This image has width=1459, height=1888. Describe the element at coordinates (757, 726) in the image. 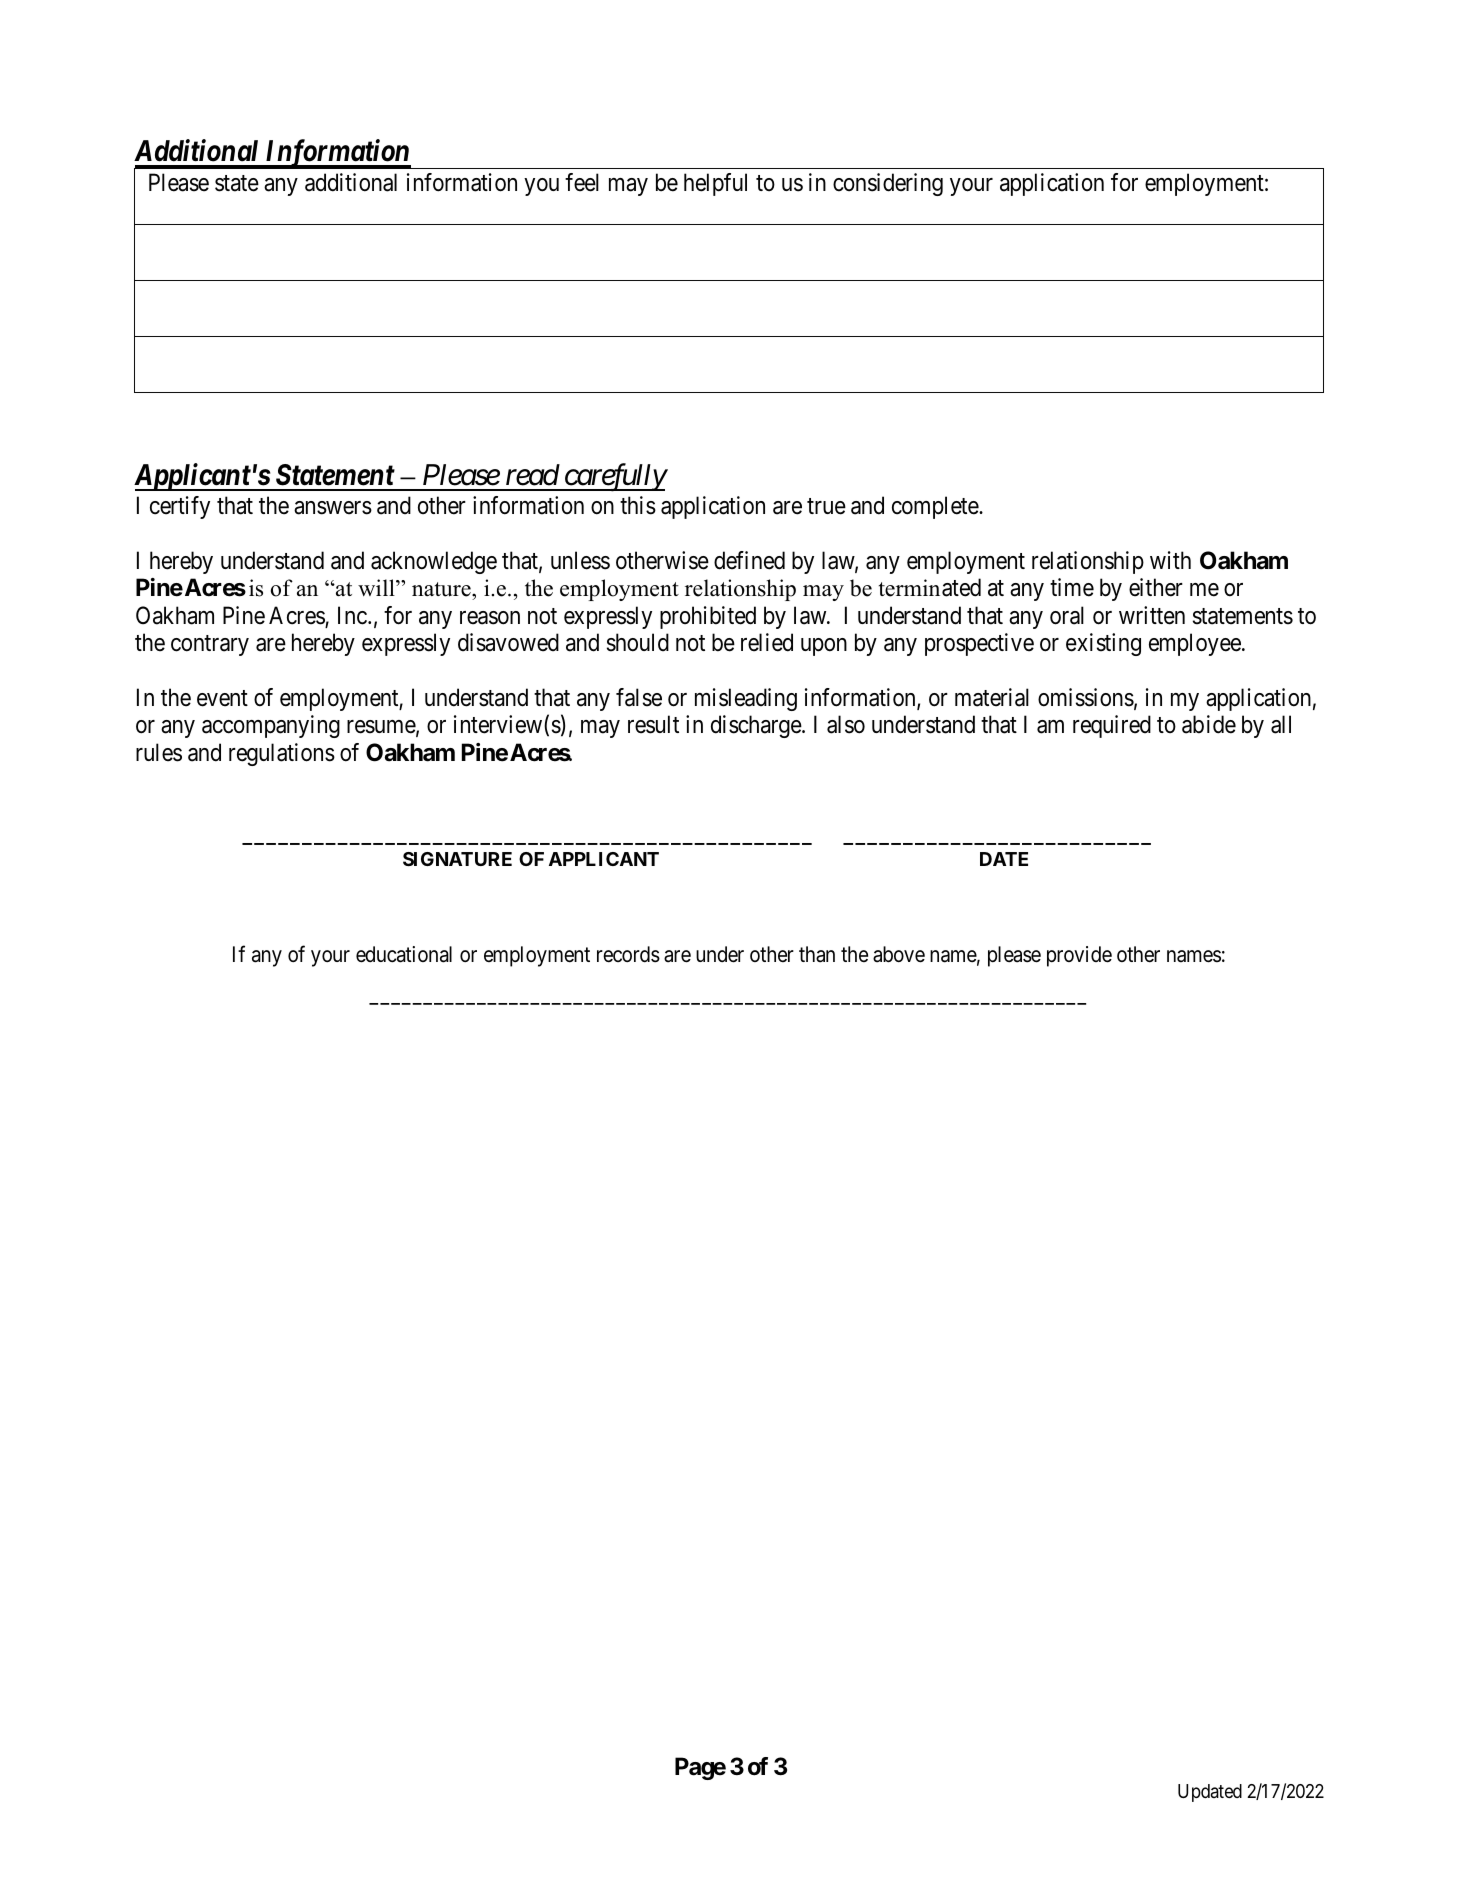

I see `discharge` at that location.
